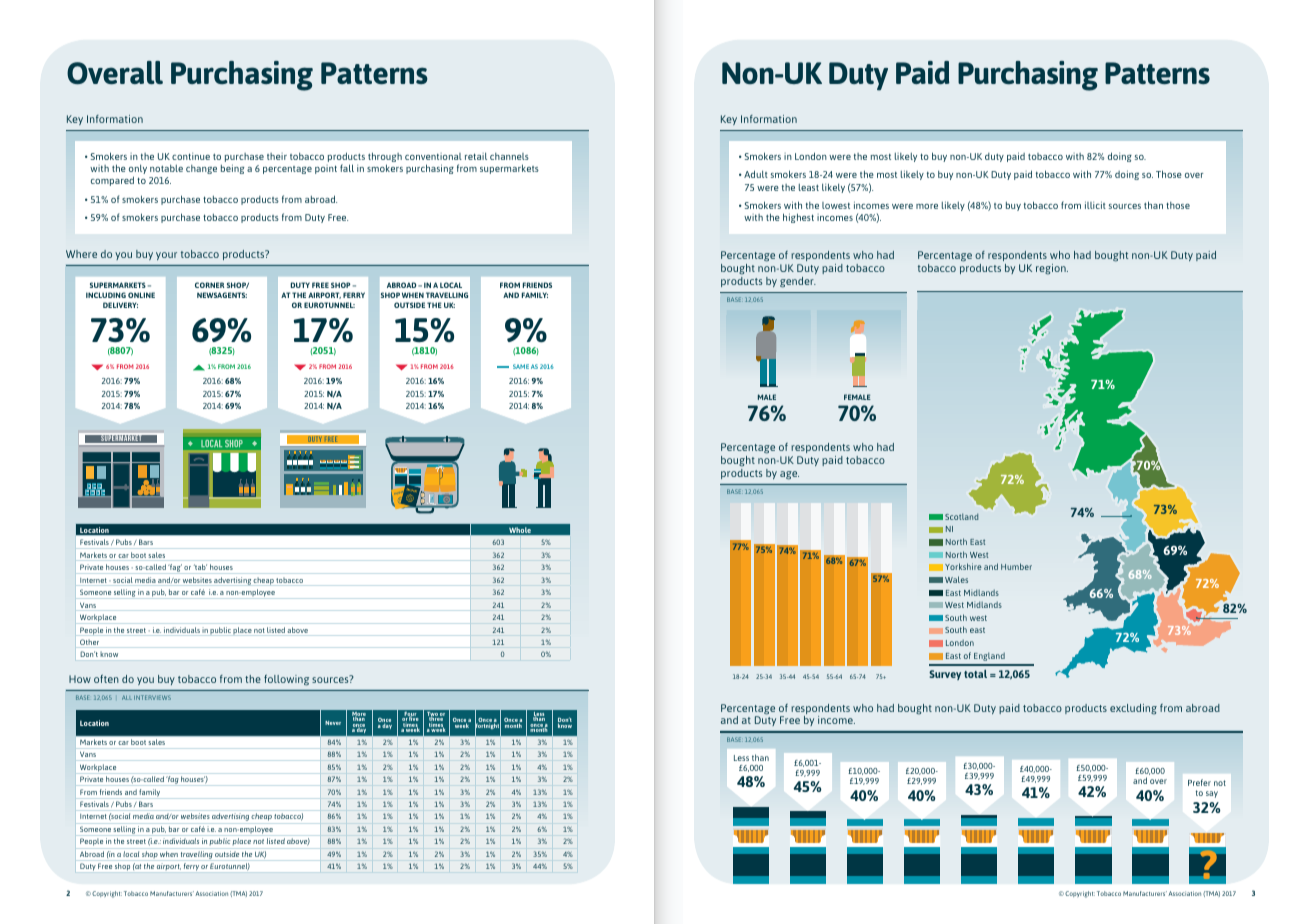 This screenshot has height=924, width=1308. Describe the element at coordinates (201, 169) in the screenshot. I see `change` at that location.
